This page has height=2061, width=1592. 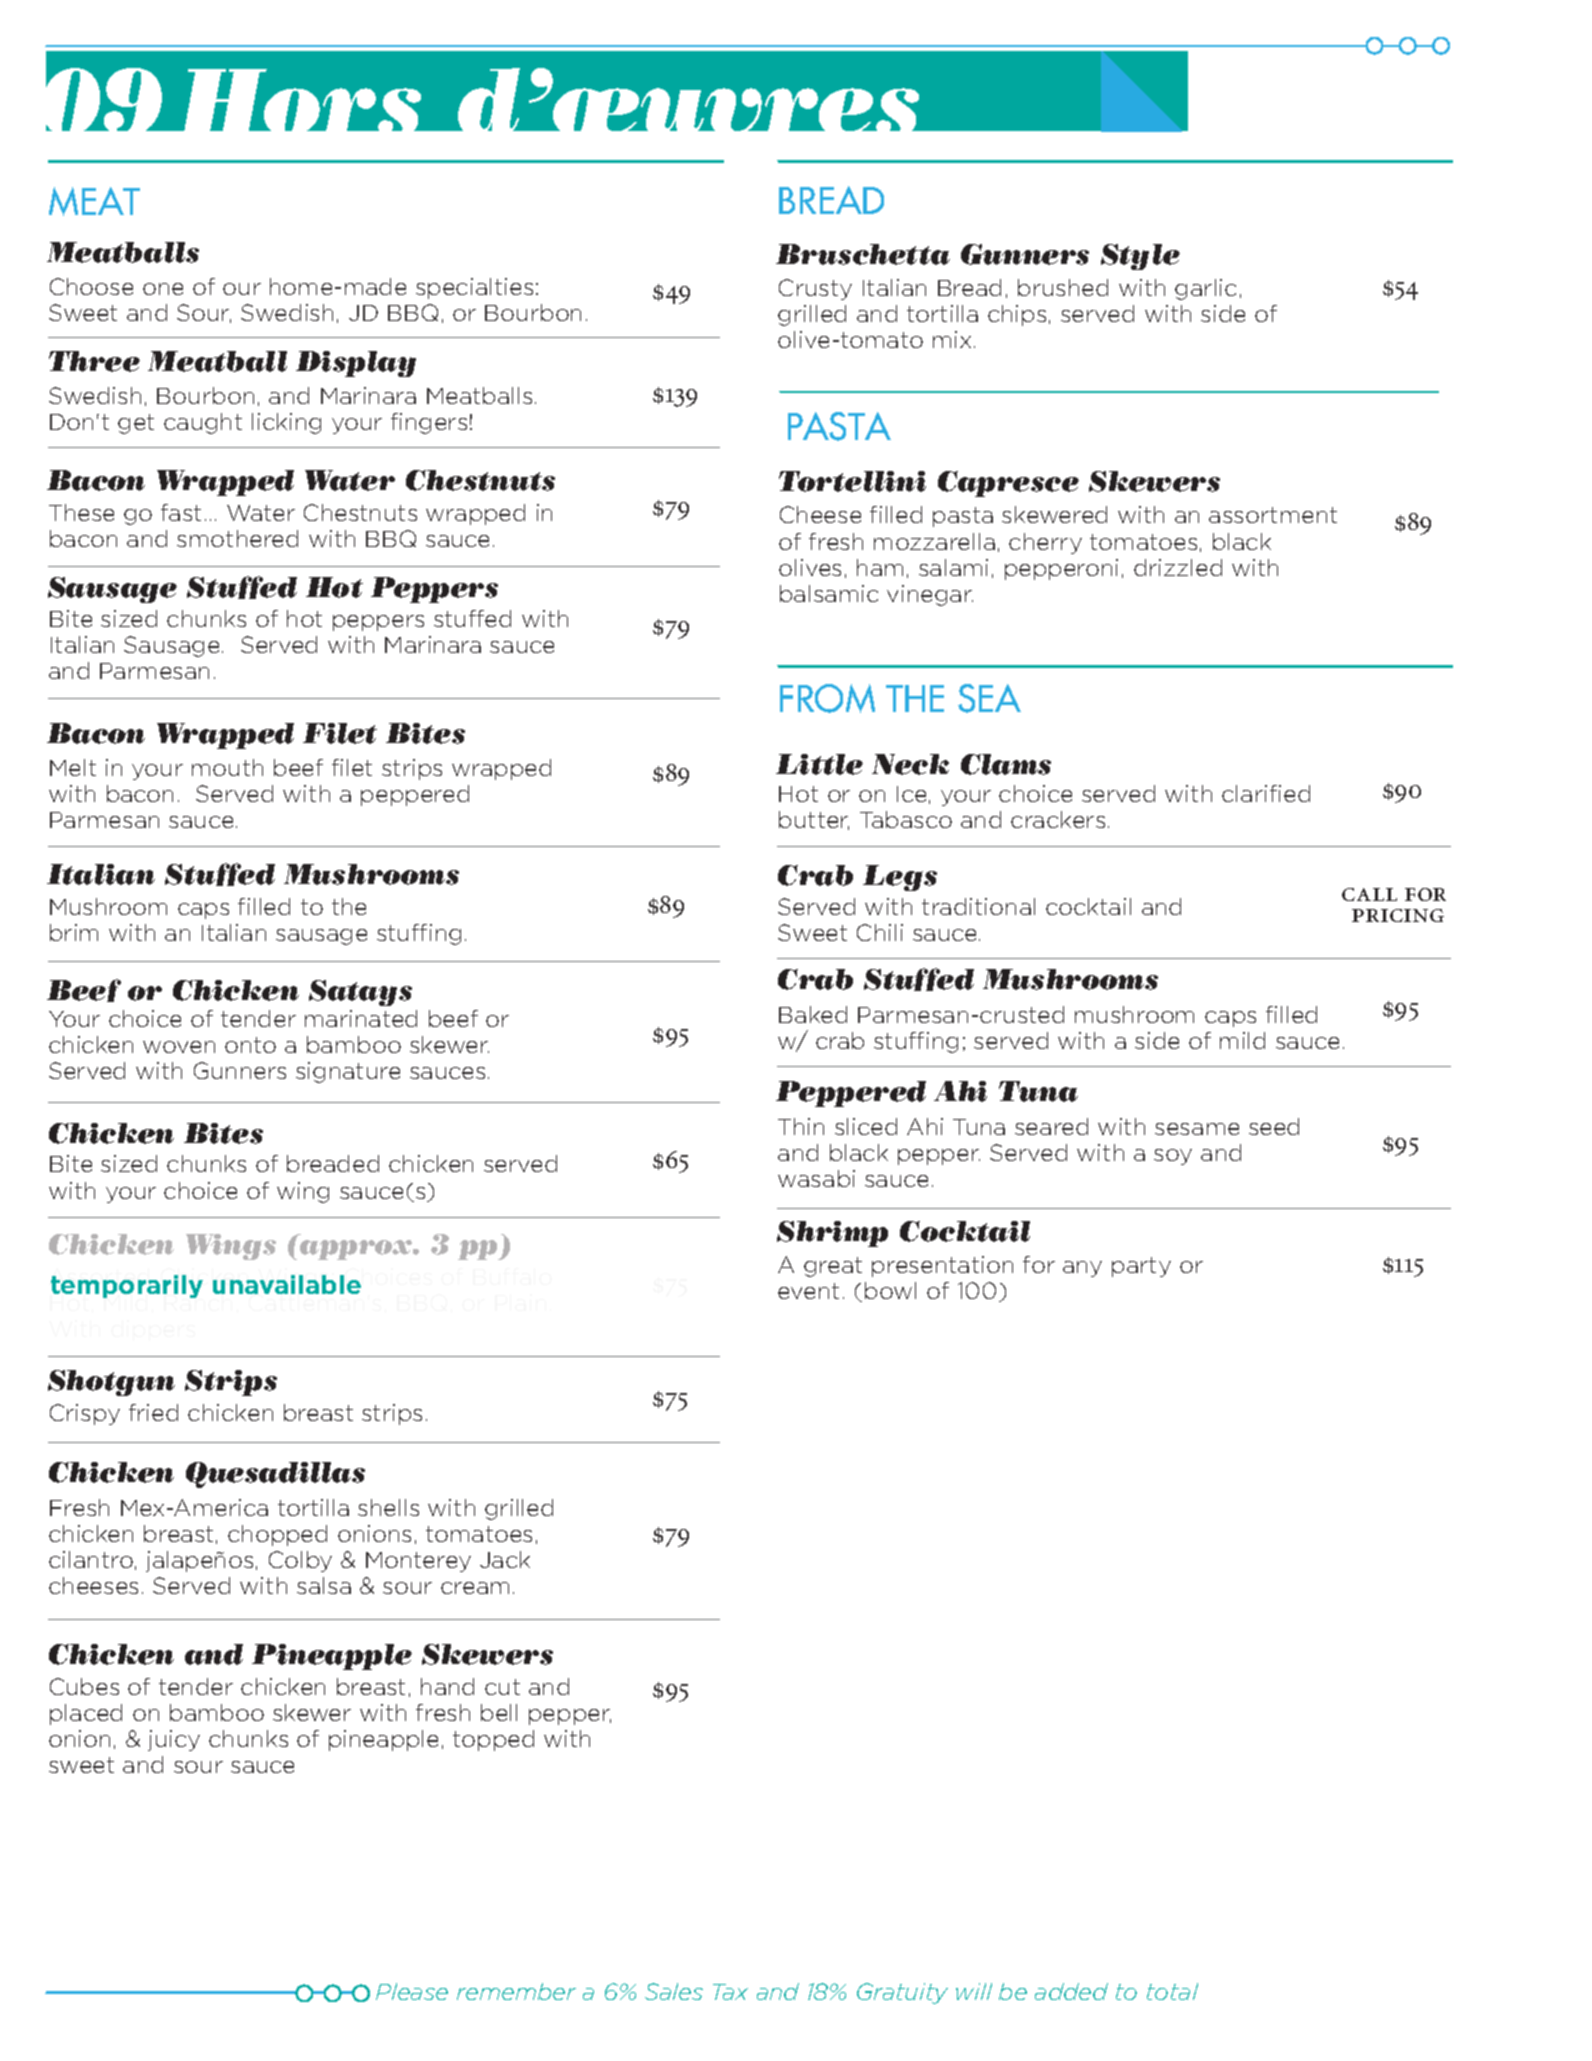 I want to click on Crusty, so click(x=815, y=289).
